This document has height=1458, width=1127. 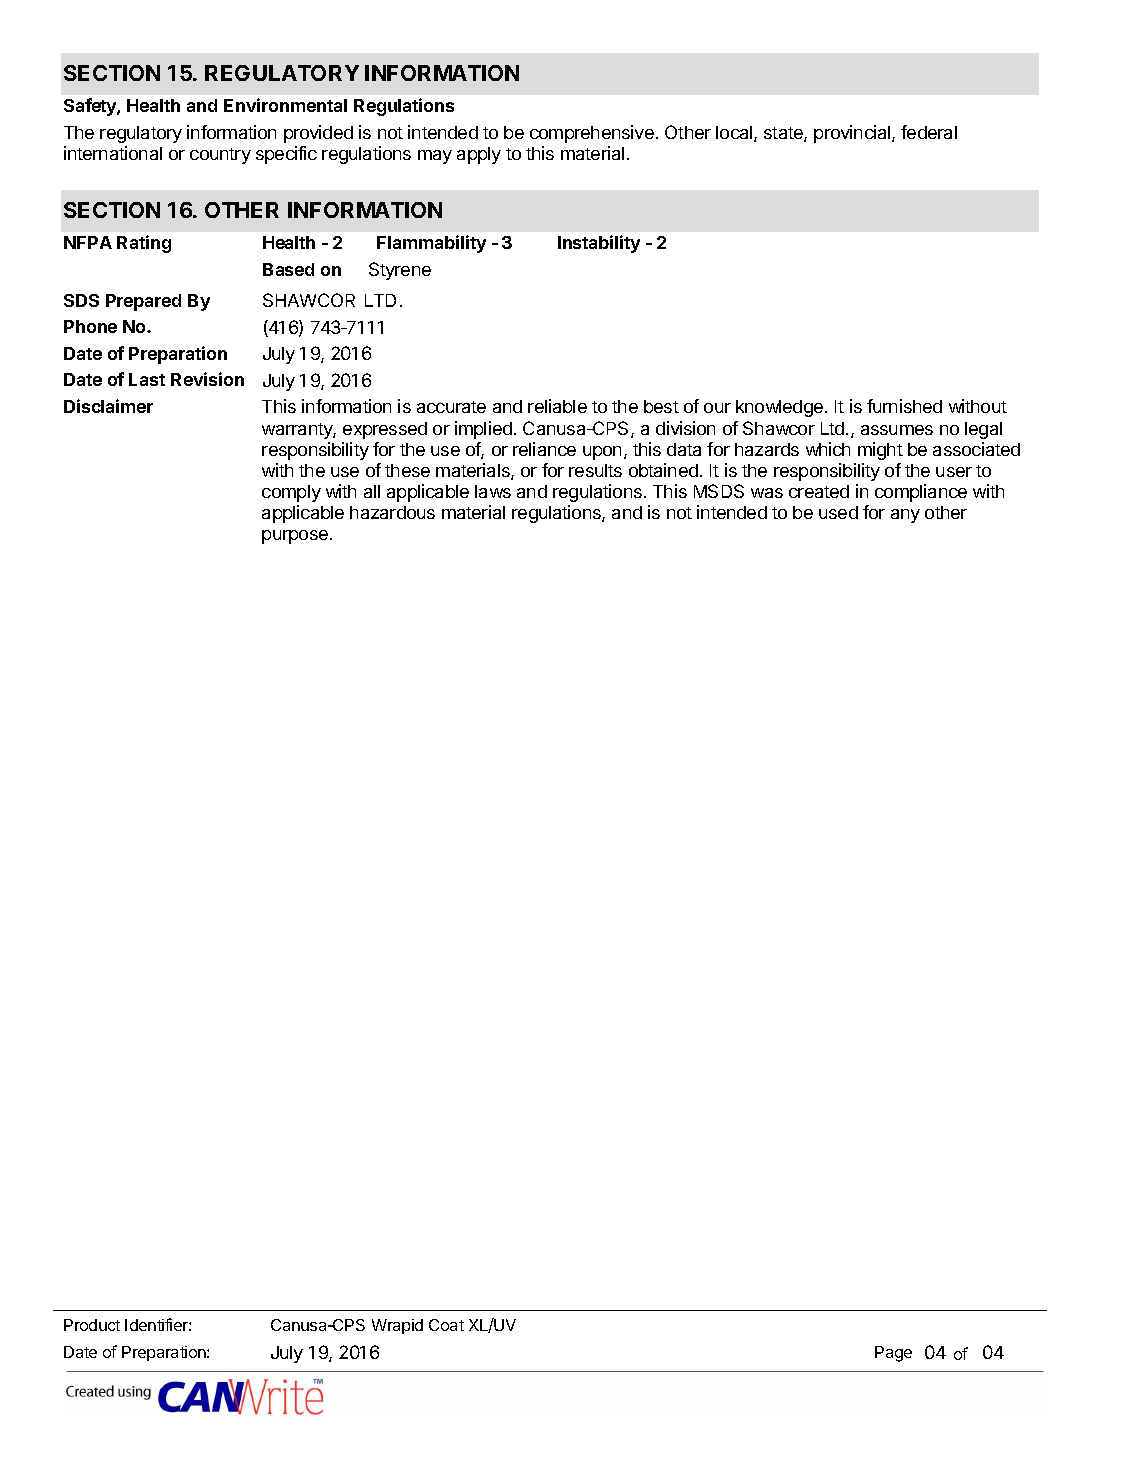 I want to click on Product, so click(x=92, y=1325).
